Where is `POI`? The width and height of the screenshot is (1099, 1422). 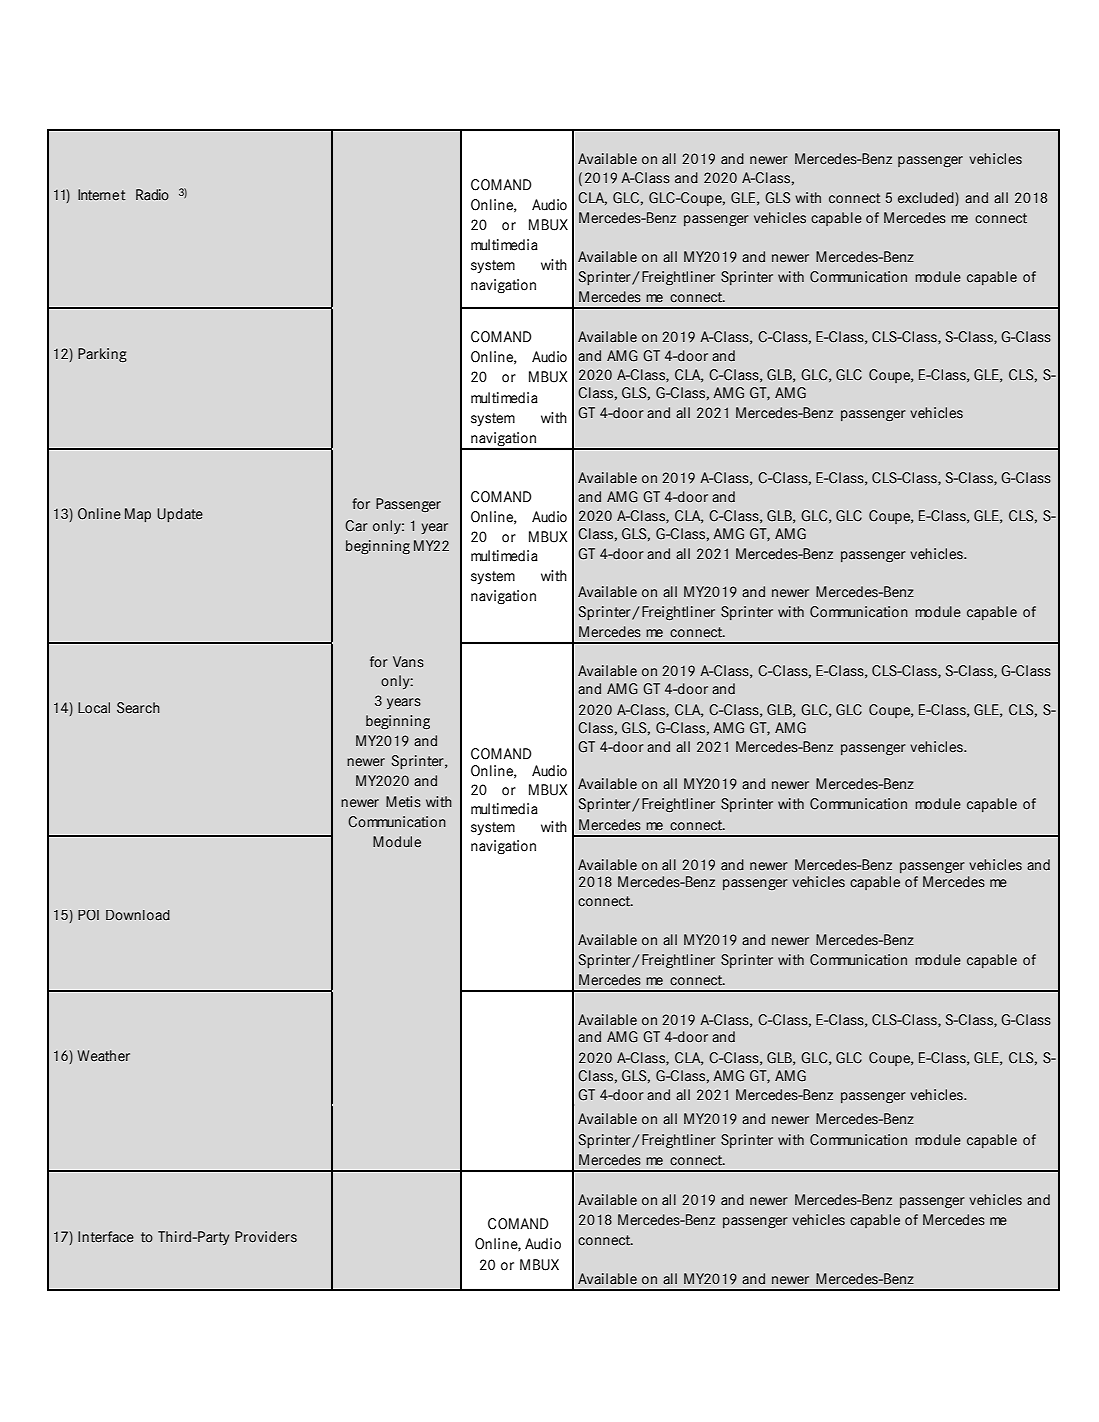 POI is located at coordinates (88, 915).
